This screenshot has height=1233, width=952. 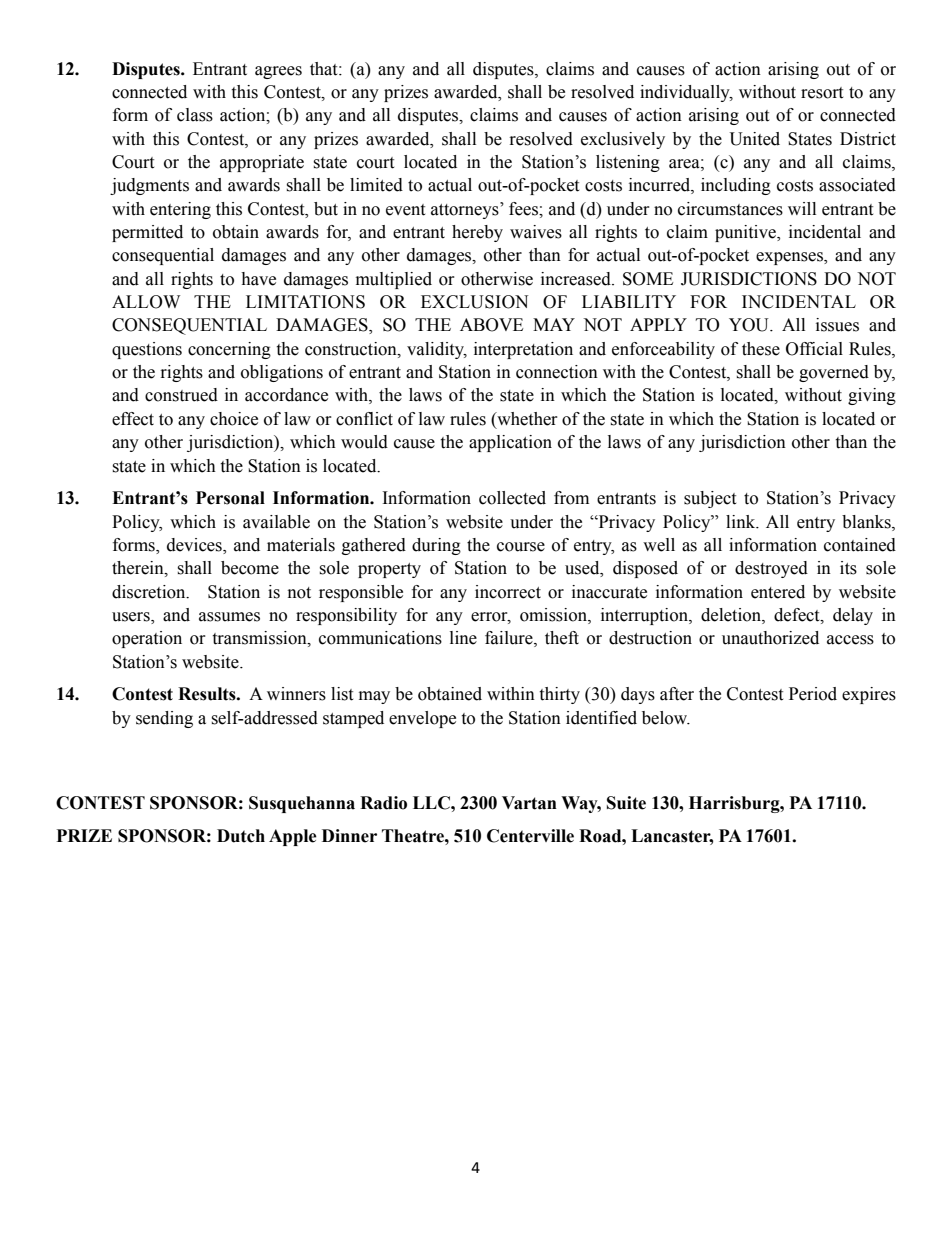 I want to click on exclusively, so click(x=623, y=140).
